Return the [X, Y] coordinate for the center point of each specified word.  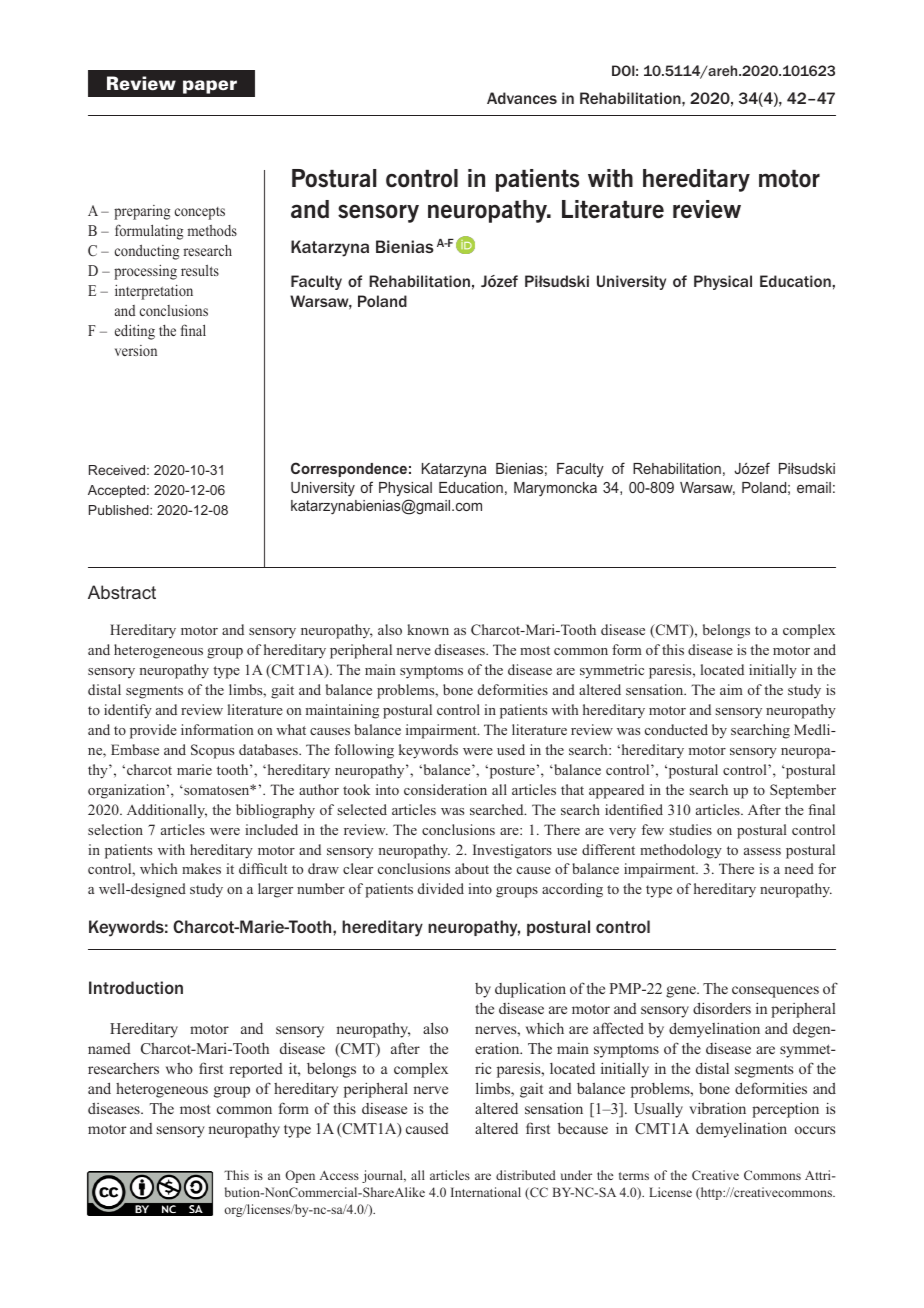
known [428, 629]
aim [731, 689]
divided [441, 888]
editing [135, 332]
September [803, 791]
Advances [522, 98]
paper [210, 87]
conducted [676, 729]
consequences [775, 992]
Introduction [136, 987]
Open [300, 1176]
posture [511, 772]
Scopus [212, 751]
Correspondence [349, 469]
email [814, 487]
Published [120, 510]
